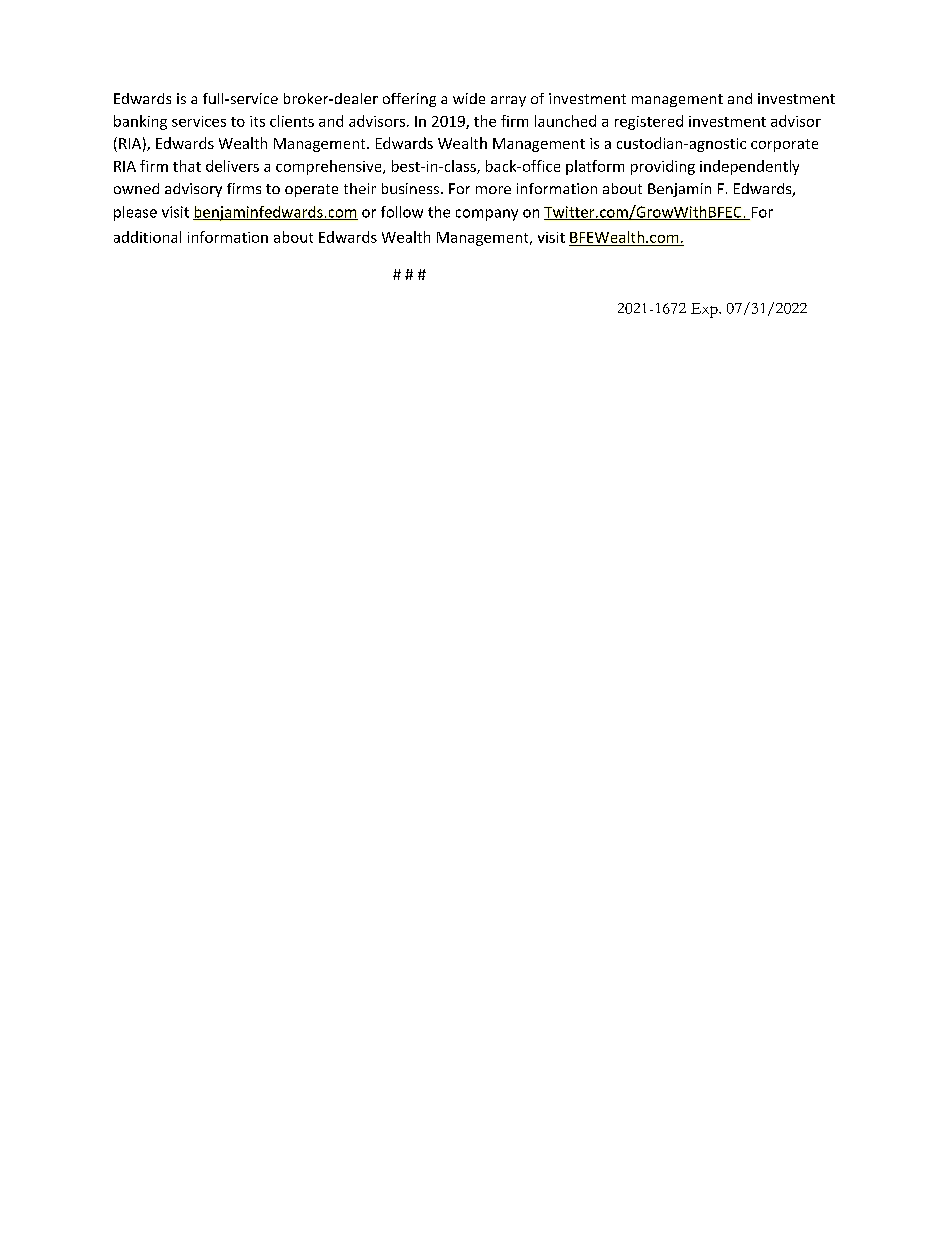  I want to click on independently, so click(749, 167).
